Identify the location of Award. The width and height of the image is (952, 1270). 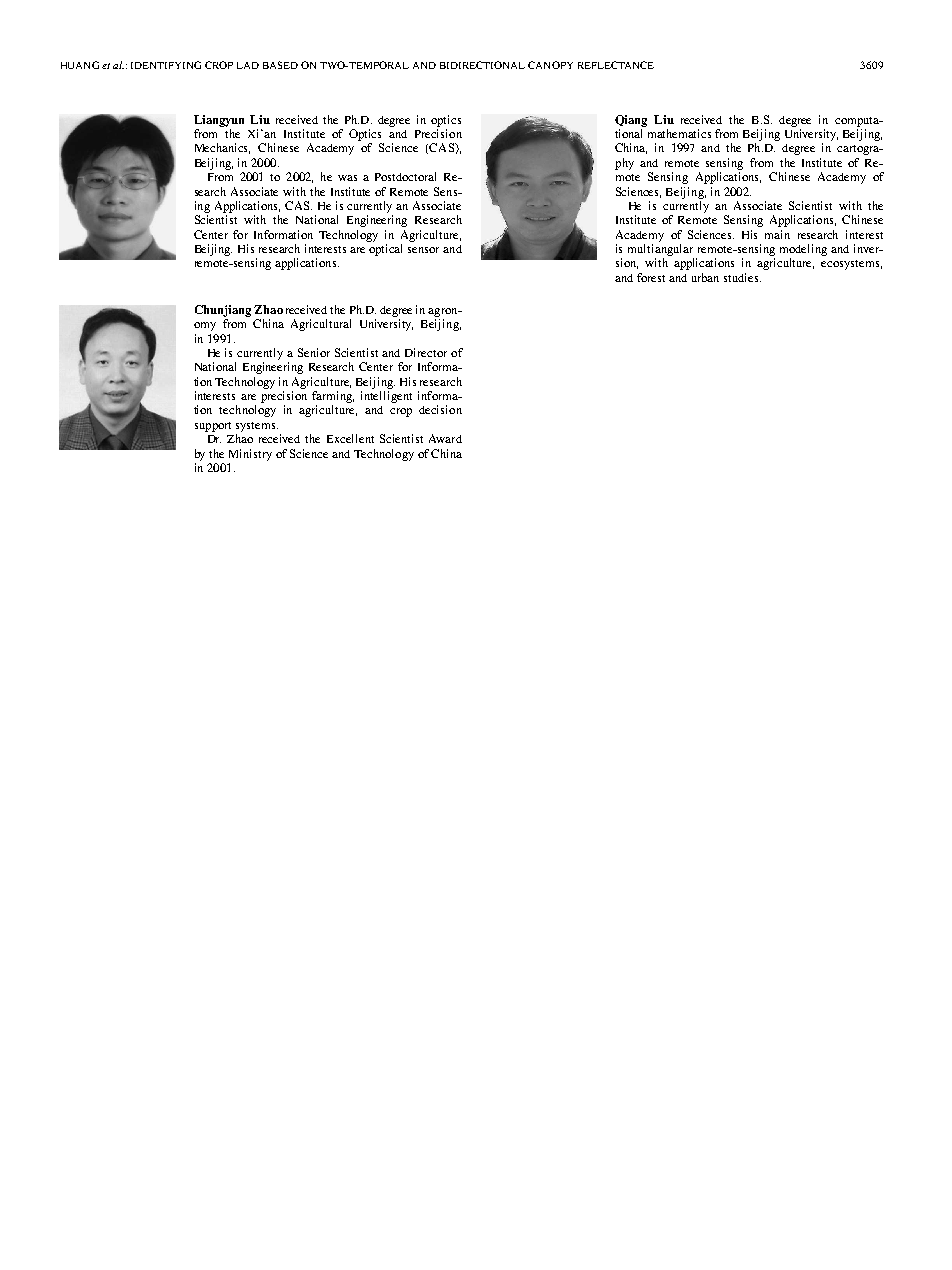
(445, 438).
